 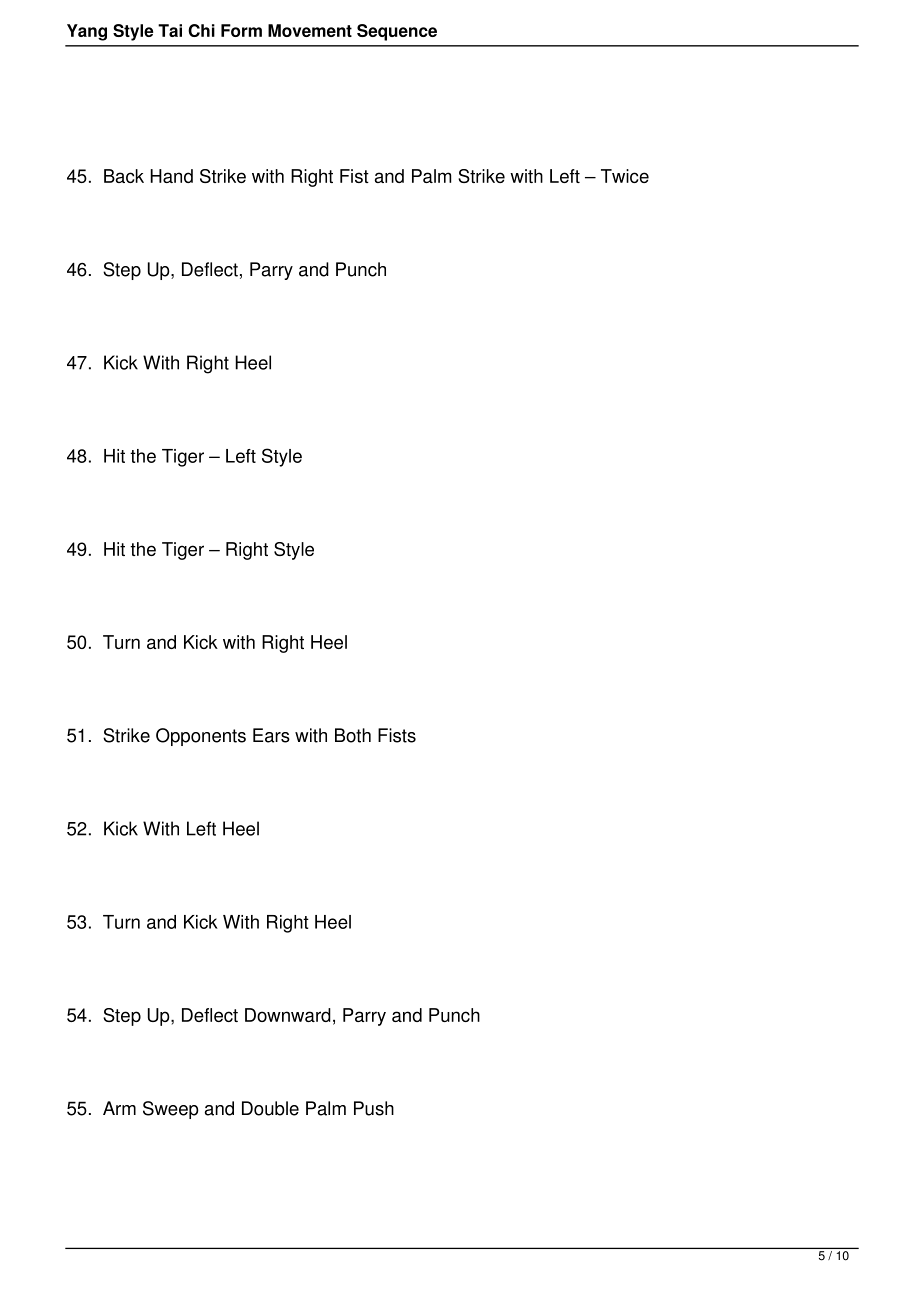 What do you see at coordinates (271, 735) in the document?
I see `Ears` at bounding box center [271, 735].
